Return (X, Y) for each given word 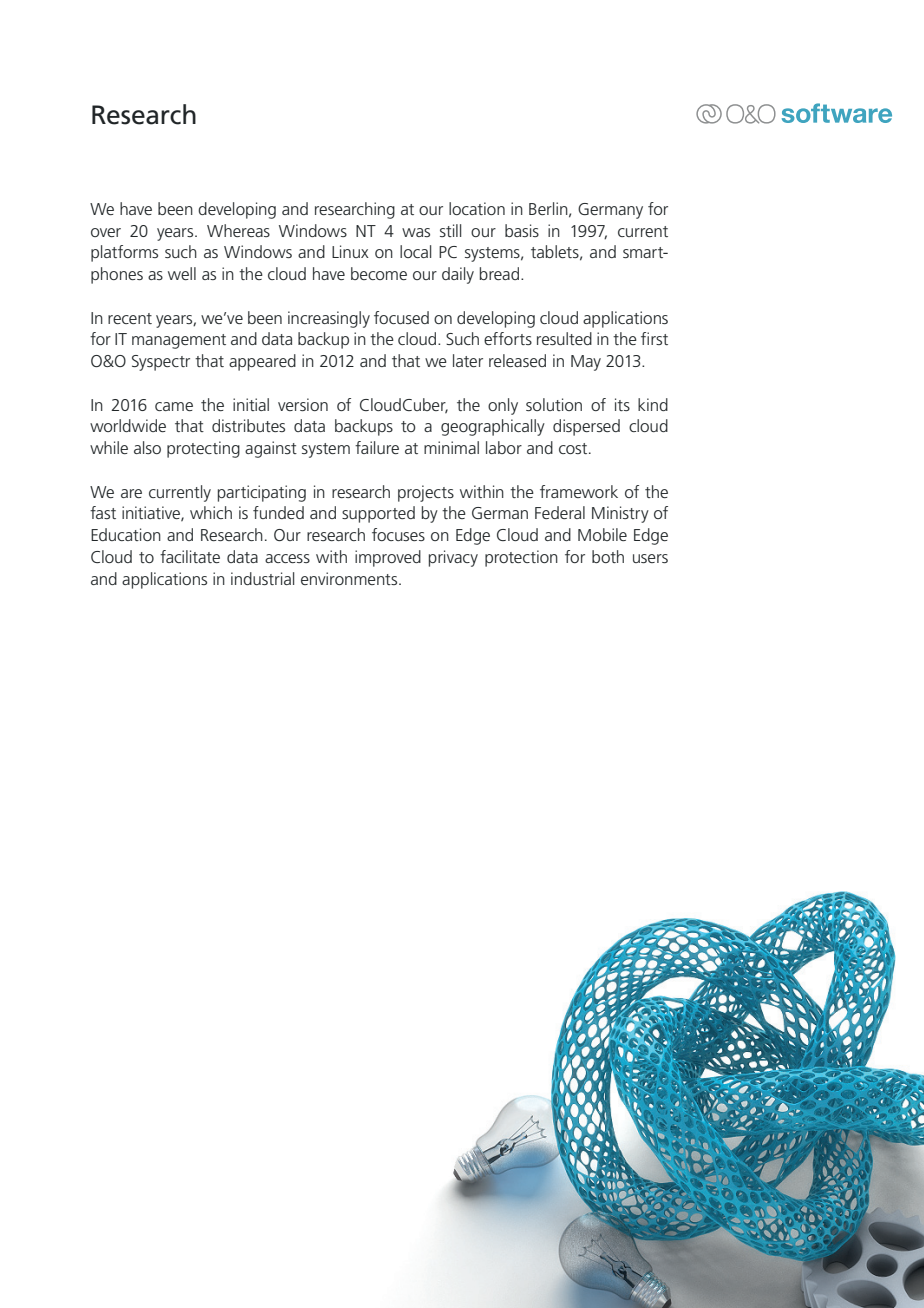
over (106, 232)
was (416, 232)
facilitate (190, 556)
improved (388, 558)
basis (522, 230)
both (608, 556)
